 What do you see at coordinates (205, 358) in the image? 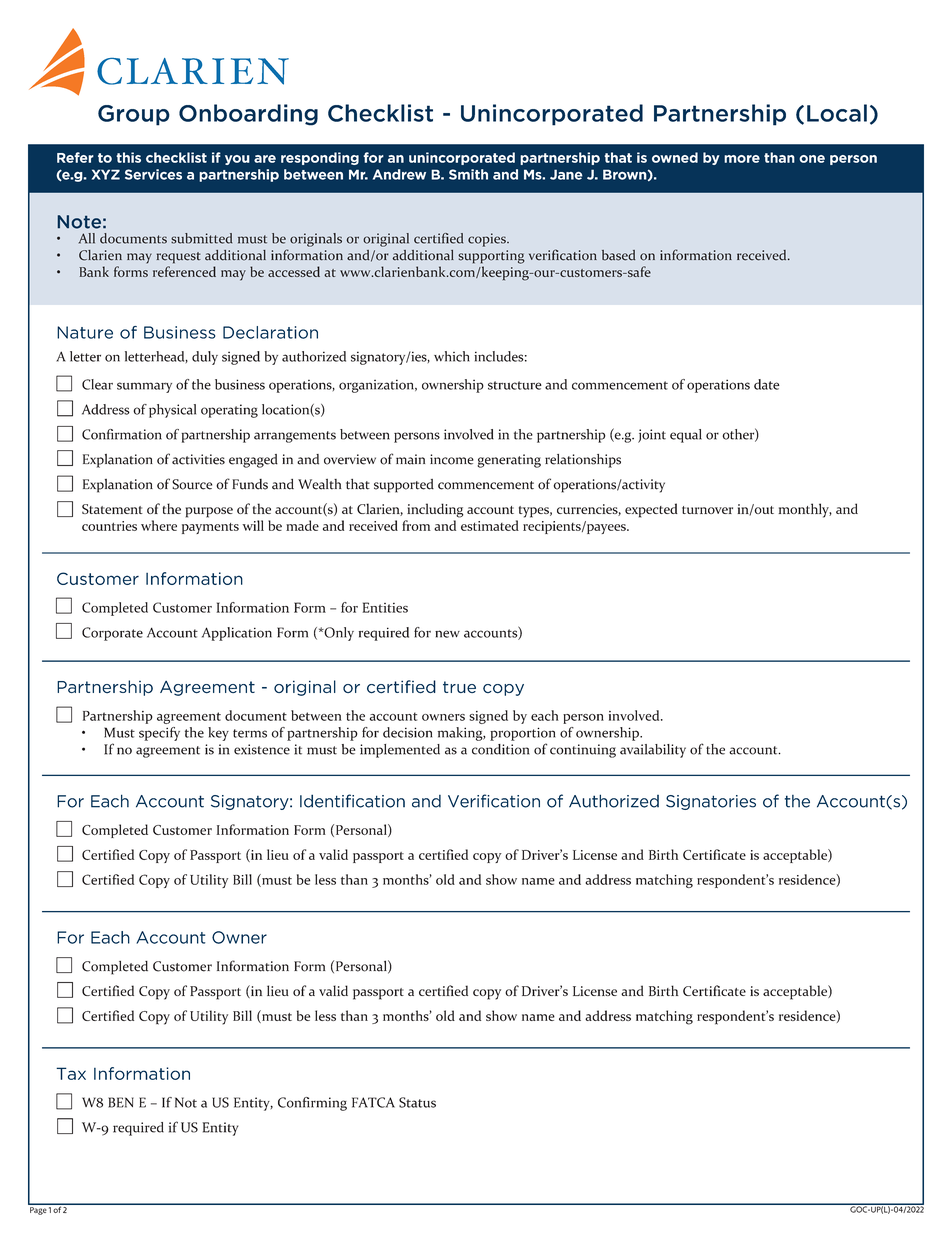
I see `duly` at bounding box center [205, 358].
